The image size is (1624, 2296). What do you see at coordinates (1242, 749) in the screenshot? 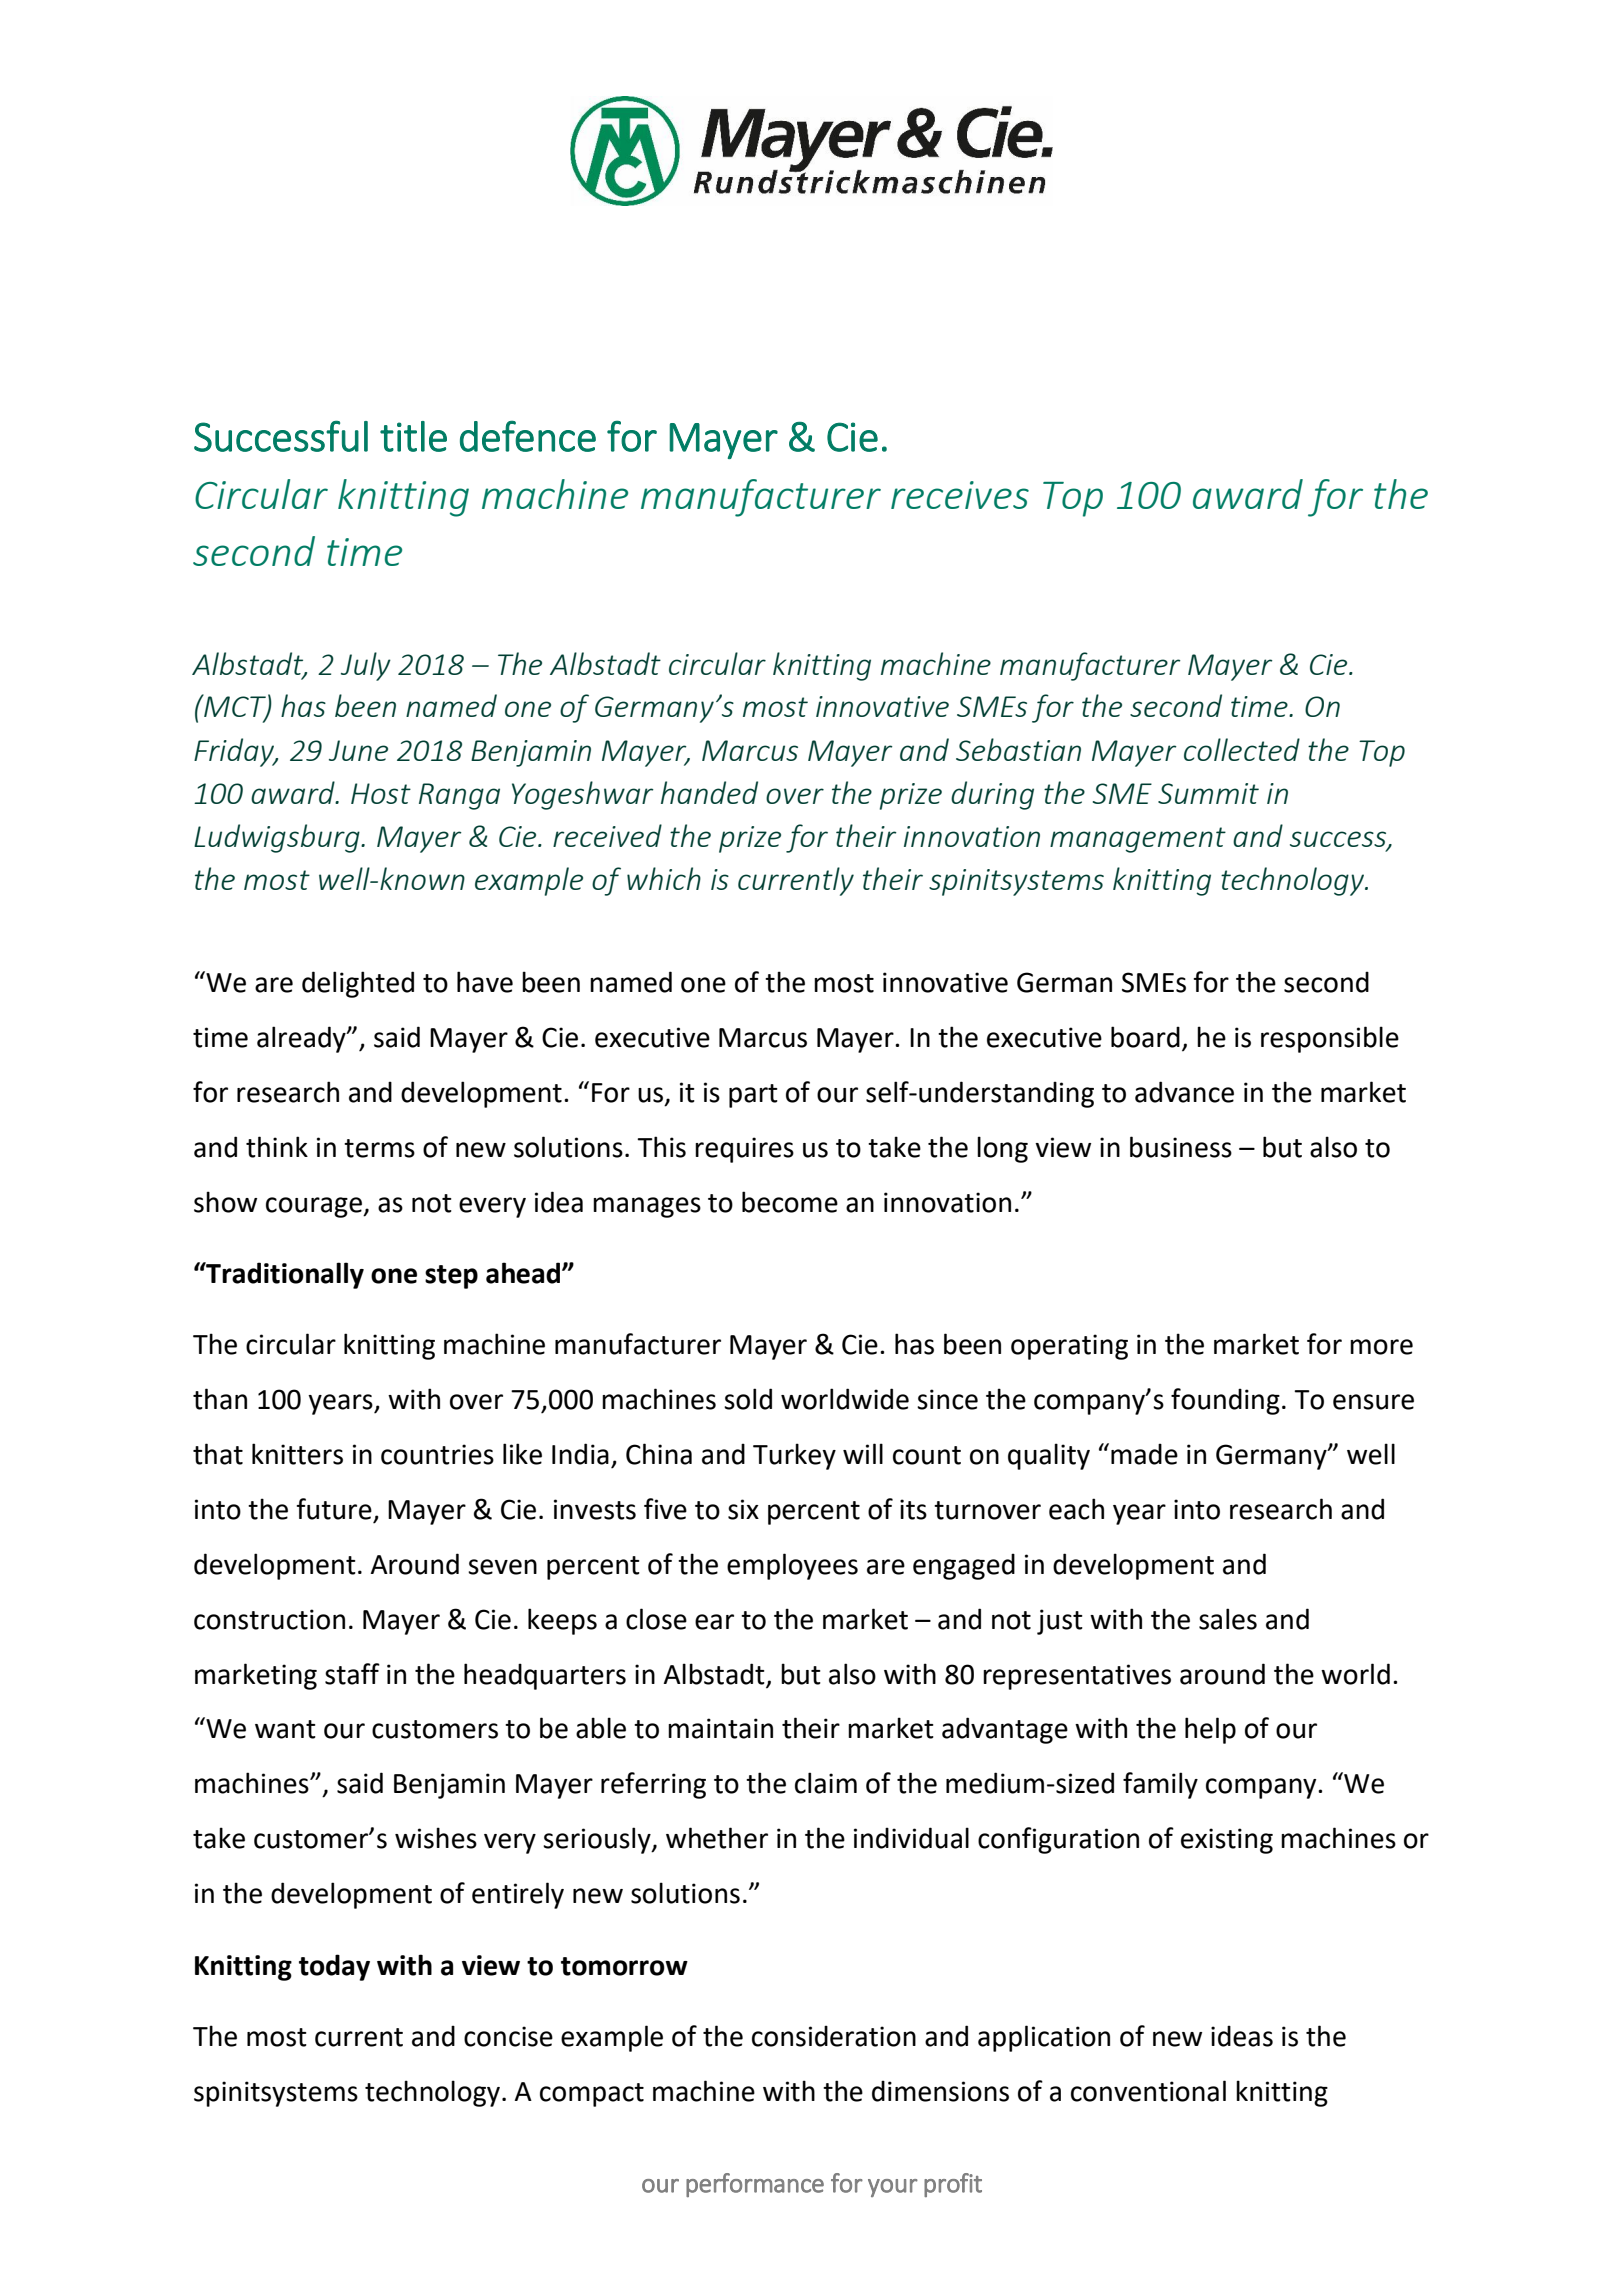
I see `collected` at bounding box center [1242, 749].
